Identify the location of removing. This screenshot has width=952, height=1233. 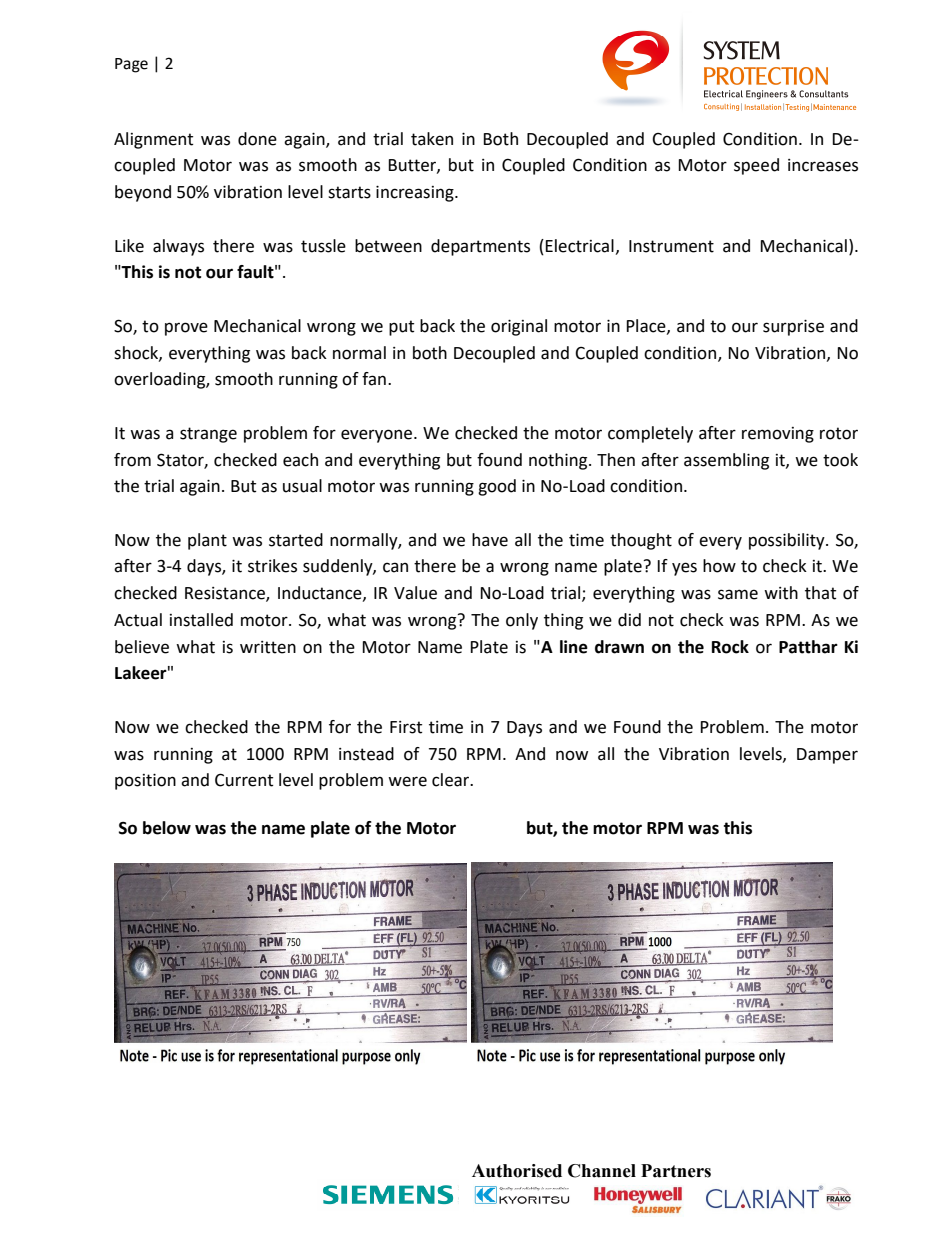
(778, 435).
